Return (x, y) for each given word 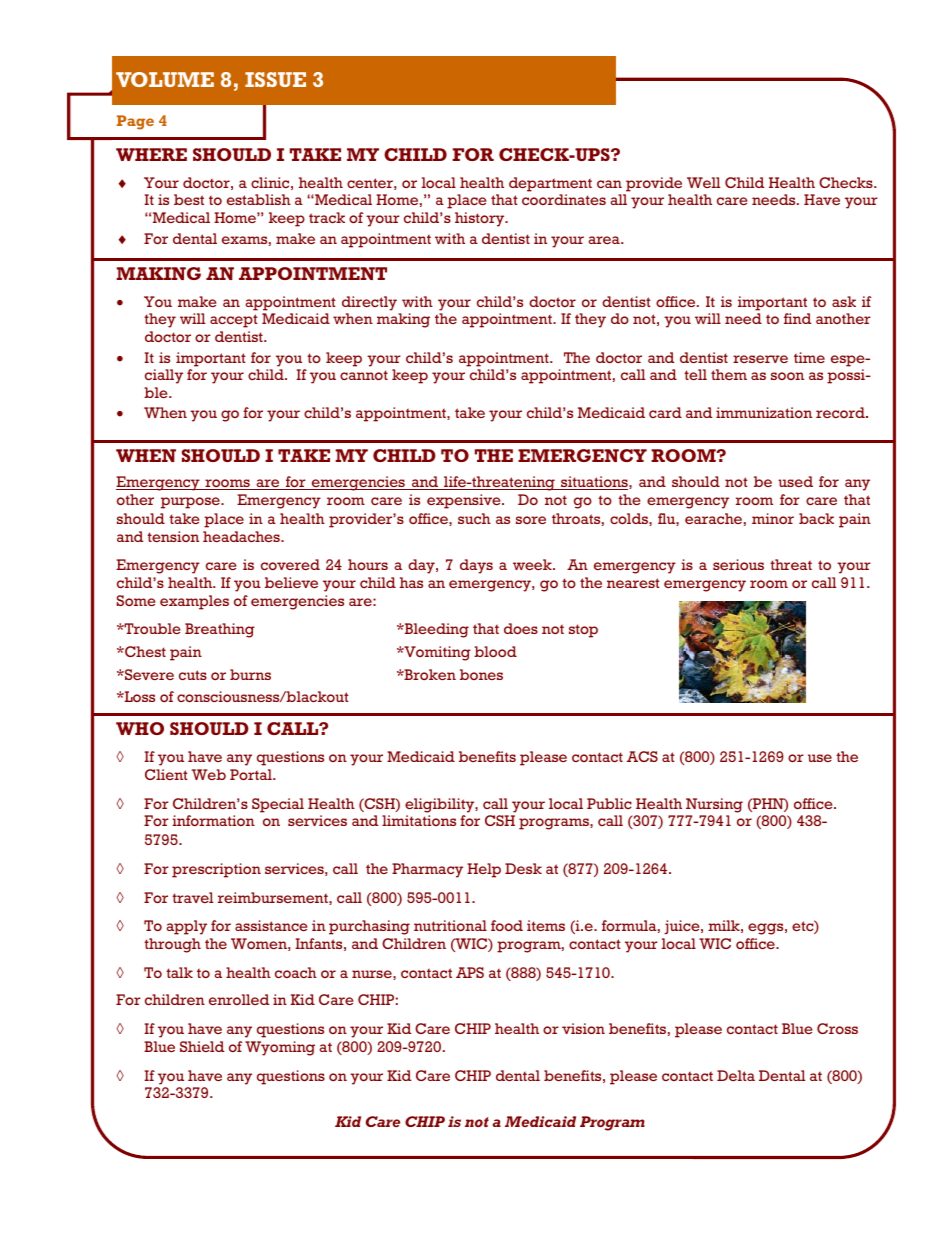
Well (703, 182)
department (550, 184)
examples (194, 602)
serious (738, 564)
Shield (202, 1046)
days (476, 566)
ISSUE (275, 79)
